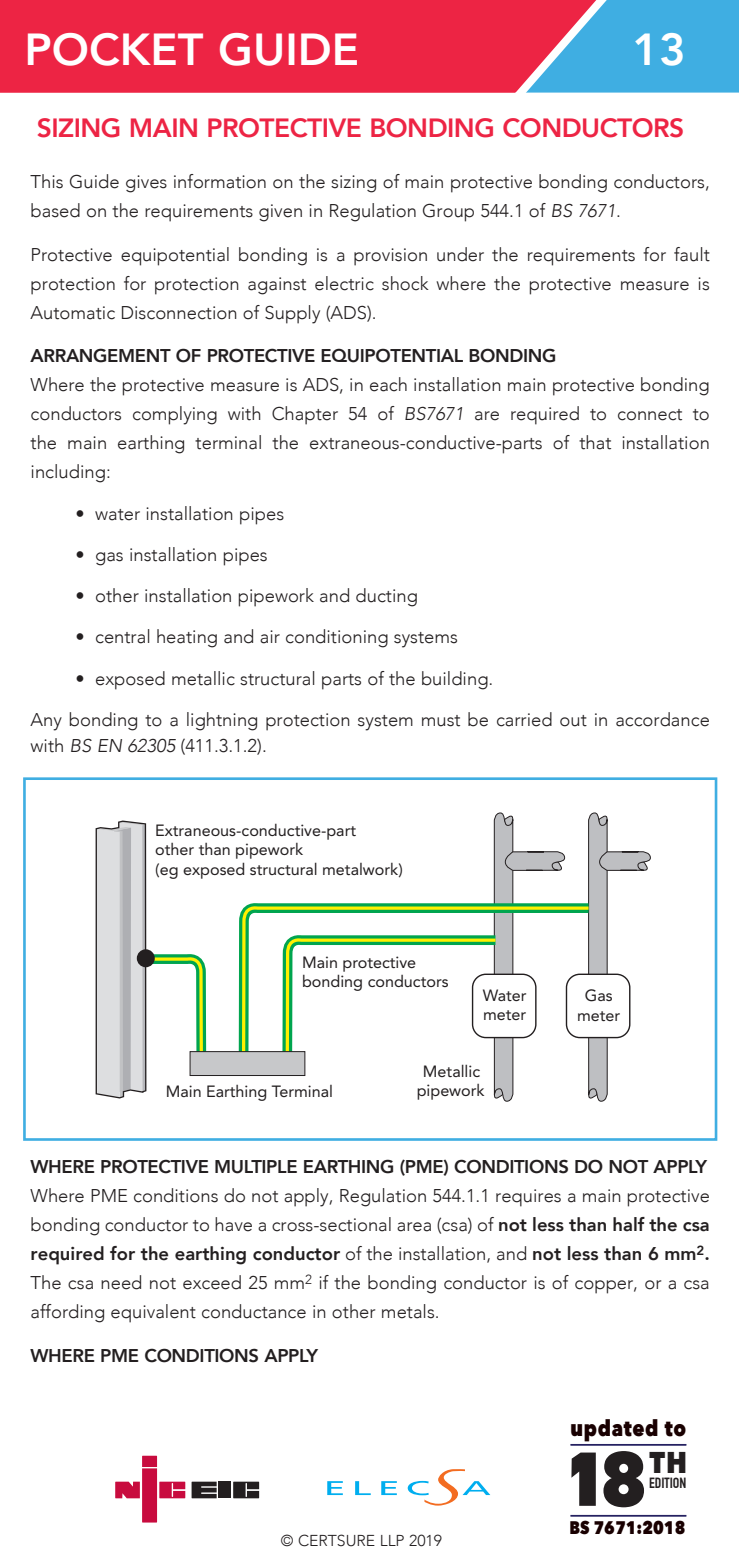  Describe the element at coordinates (46, 722) in the image. I see `Any` at that location.
